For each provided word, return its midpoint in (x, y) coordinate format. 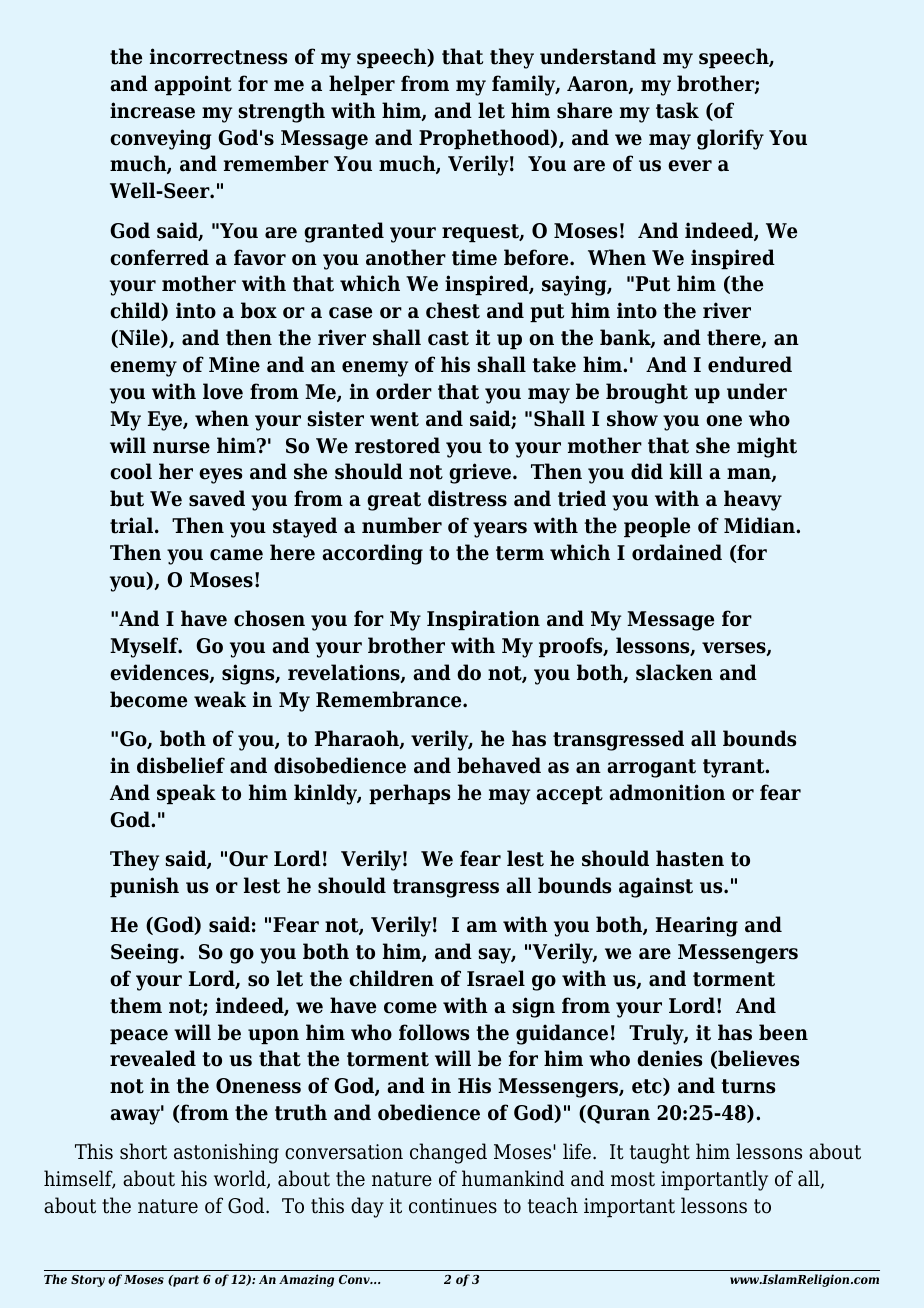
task (677, 110)
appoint (193, 85)
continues (453, 1206)
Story (88, 1281)
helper (362, 85)
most (633, 1179)
